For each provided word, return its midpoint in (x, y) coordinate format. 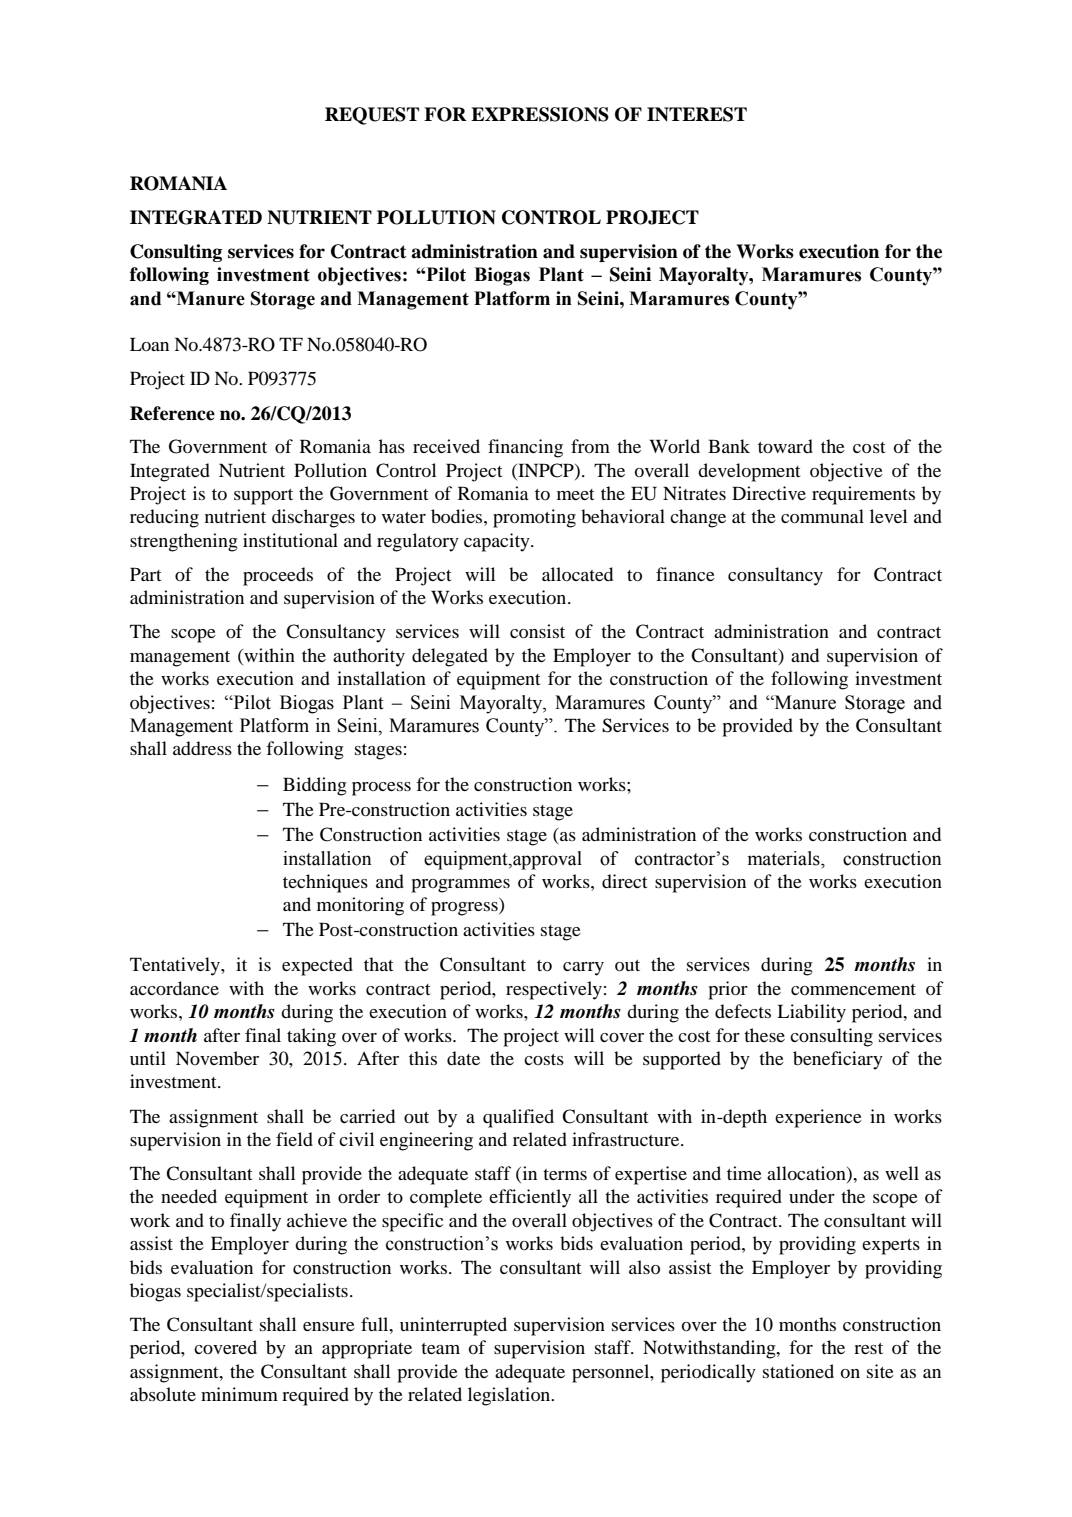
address (202, 748)
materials (785, 858)
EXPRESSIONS (540, 114)
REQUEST (372, 116)
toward (785, 446)
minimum (239, 1394)
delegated (450, 657)
